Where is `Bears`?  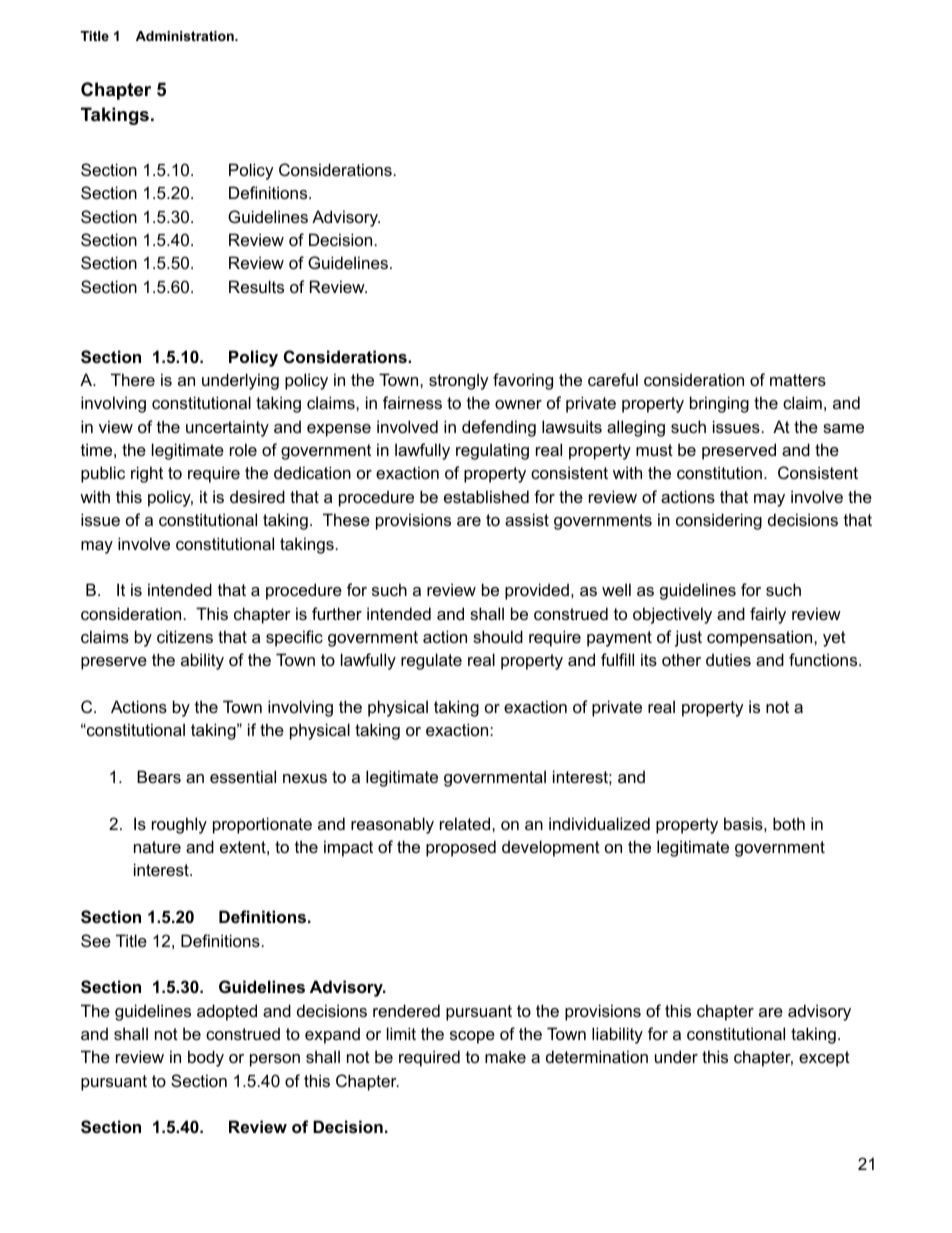
Bears is located at coordinates (159, 776).
